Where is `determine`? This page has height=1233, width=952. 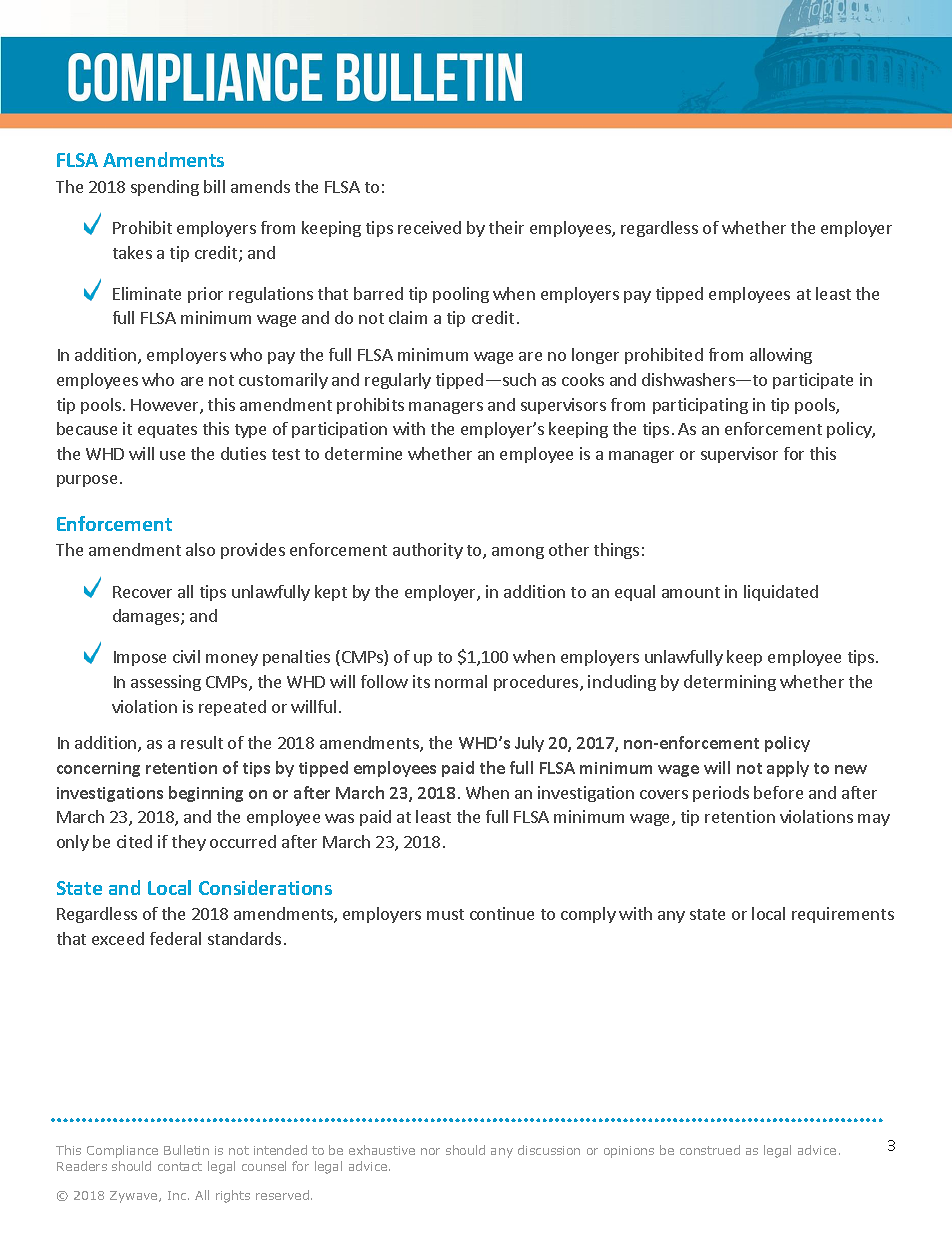
determine is located at coordinates (363, 453).
